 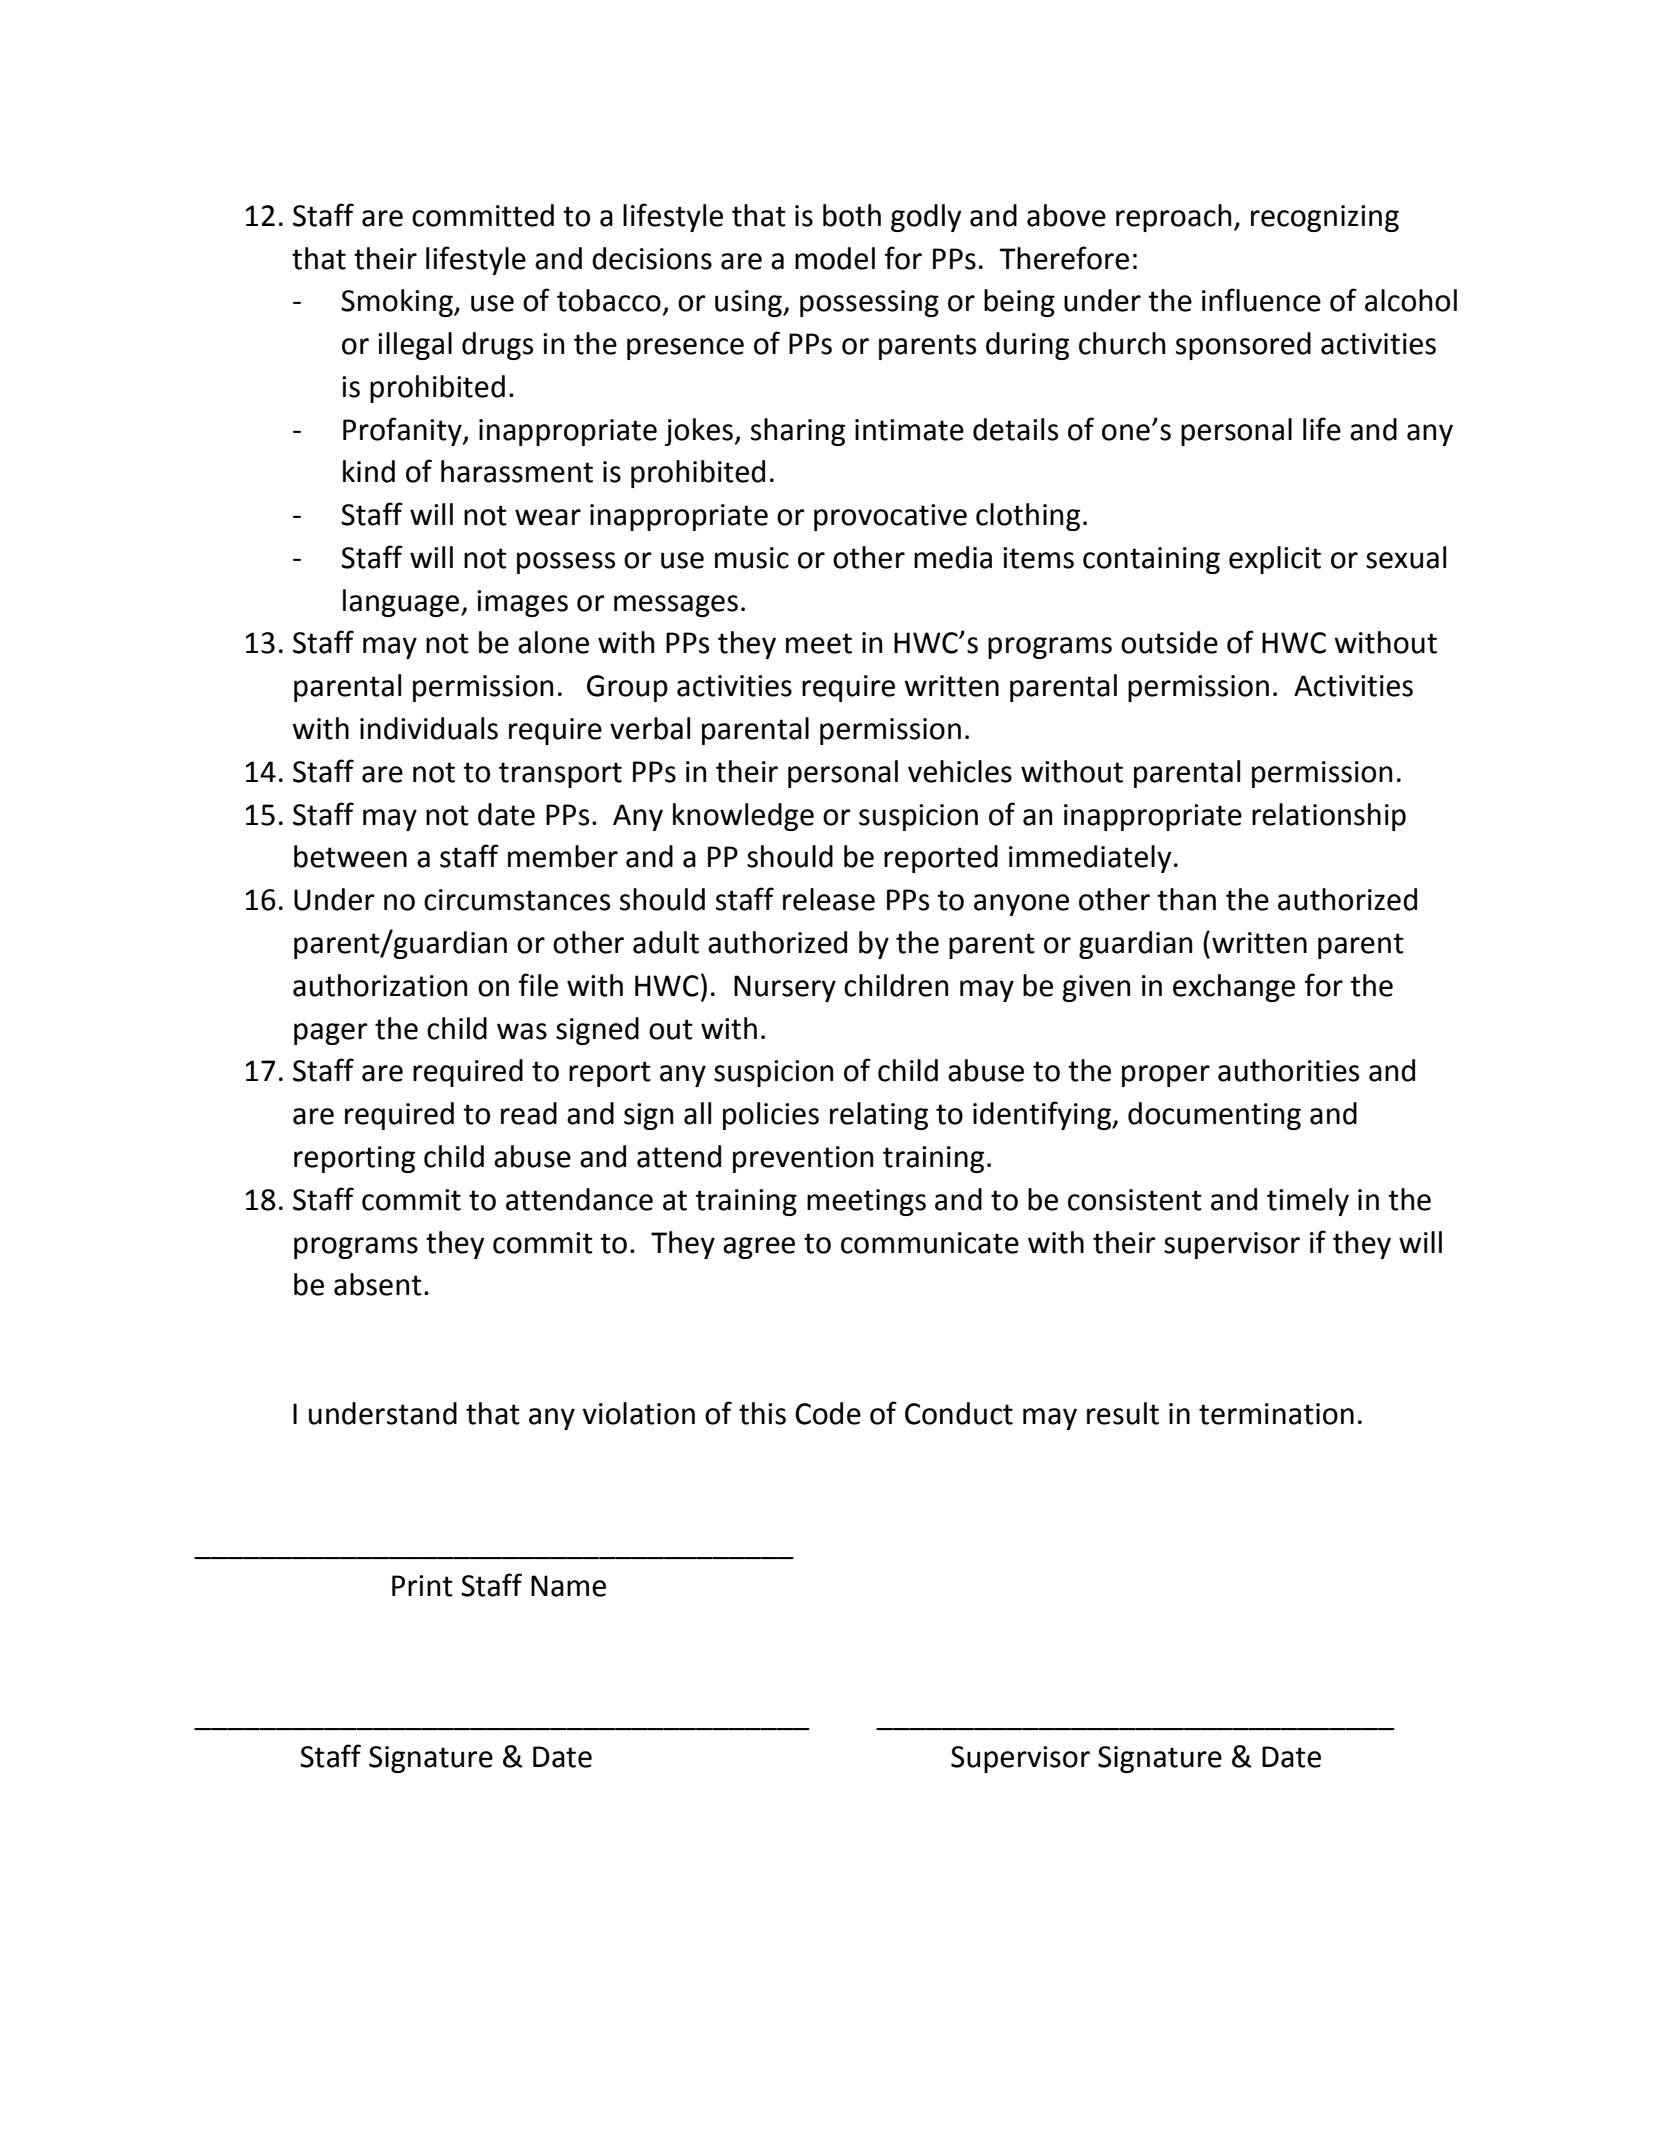 I want to click on individuals, so click(x=429, y=728).
